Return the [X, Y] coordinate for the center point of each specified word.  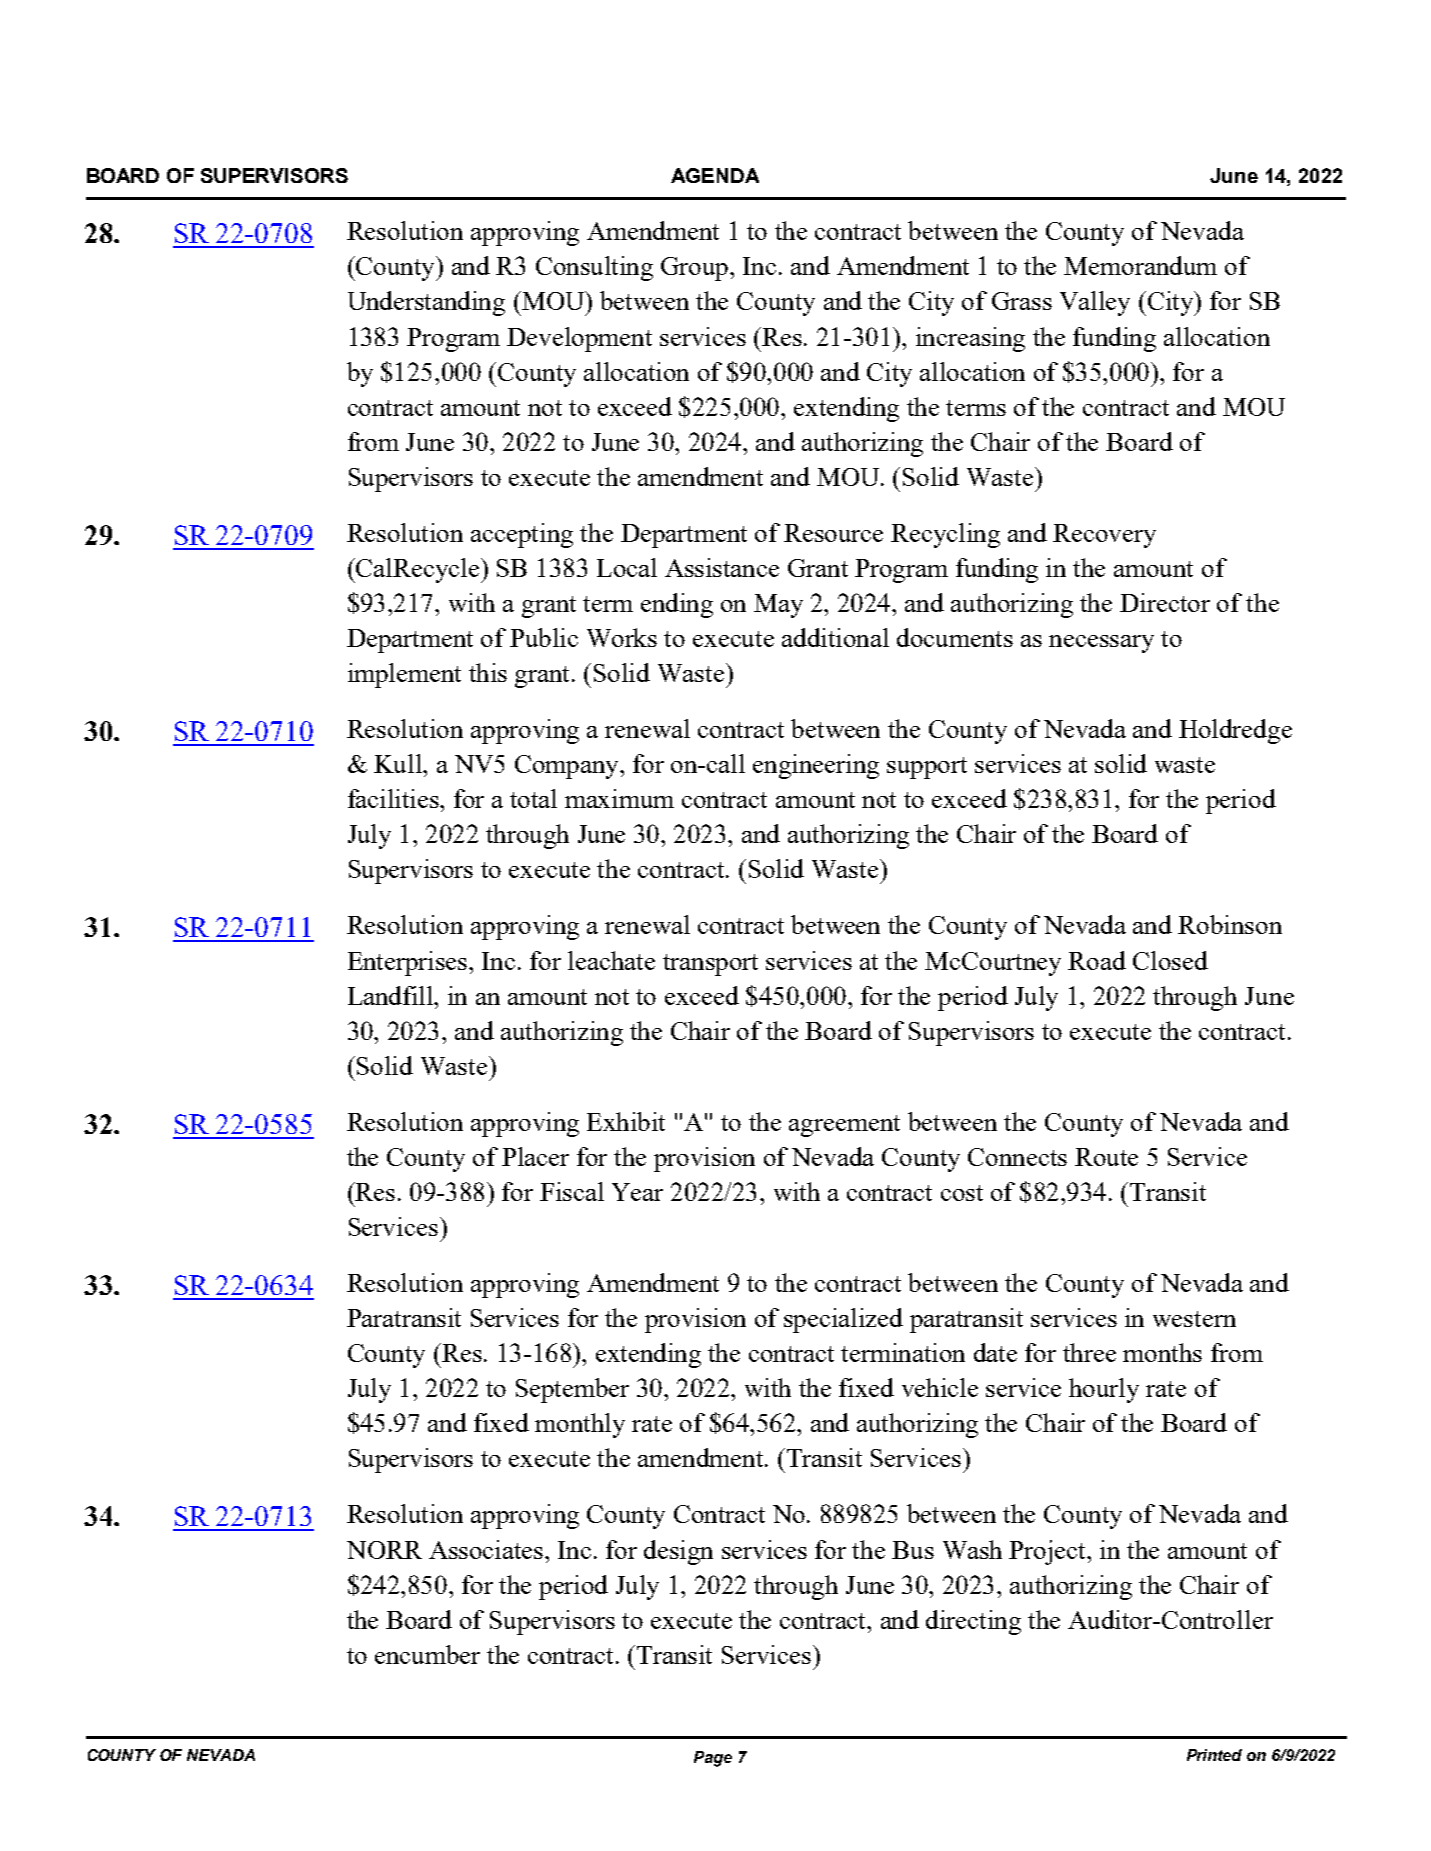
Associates [487, 1549]
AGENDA [715, 175]
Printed [1214, 1755]
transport [710, 965]
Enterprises [409, 963]
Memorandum [1140, 265]
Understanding [426, 303]
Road [1097, 960]
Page [713, 1759]
